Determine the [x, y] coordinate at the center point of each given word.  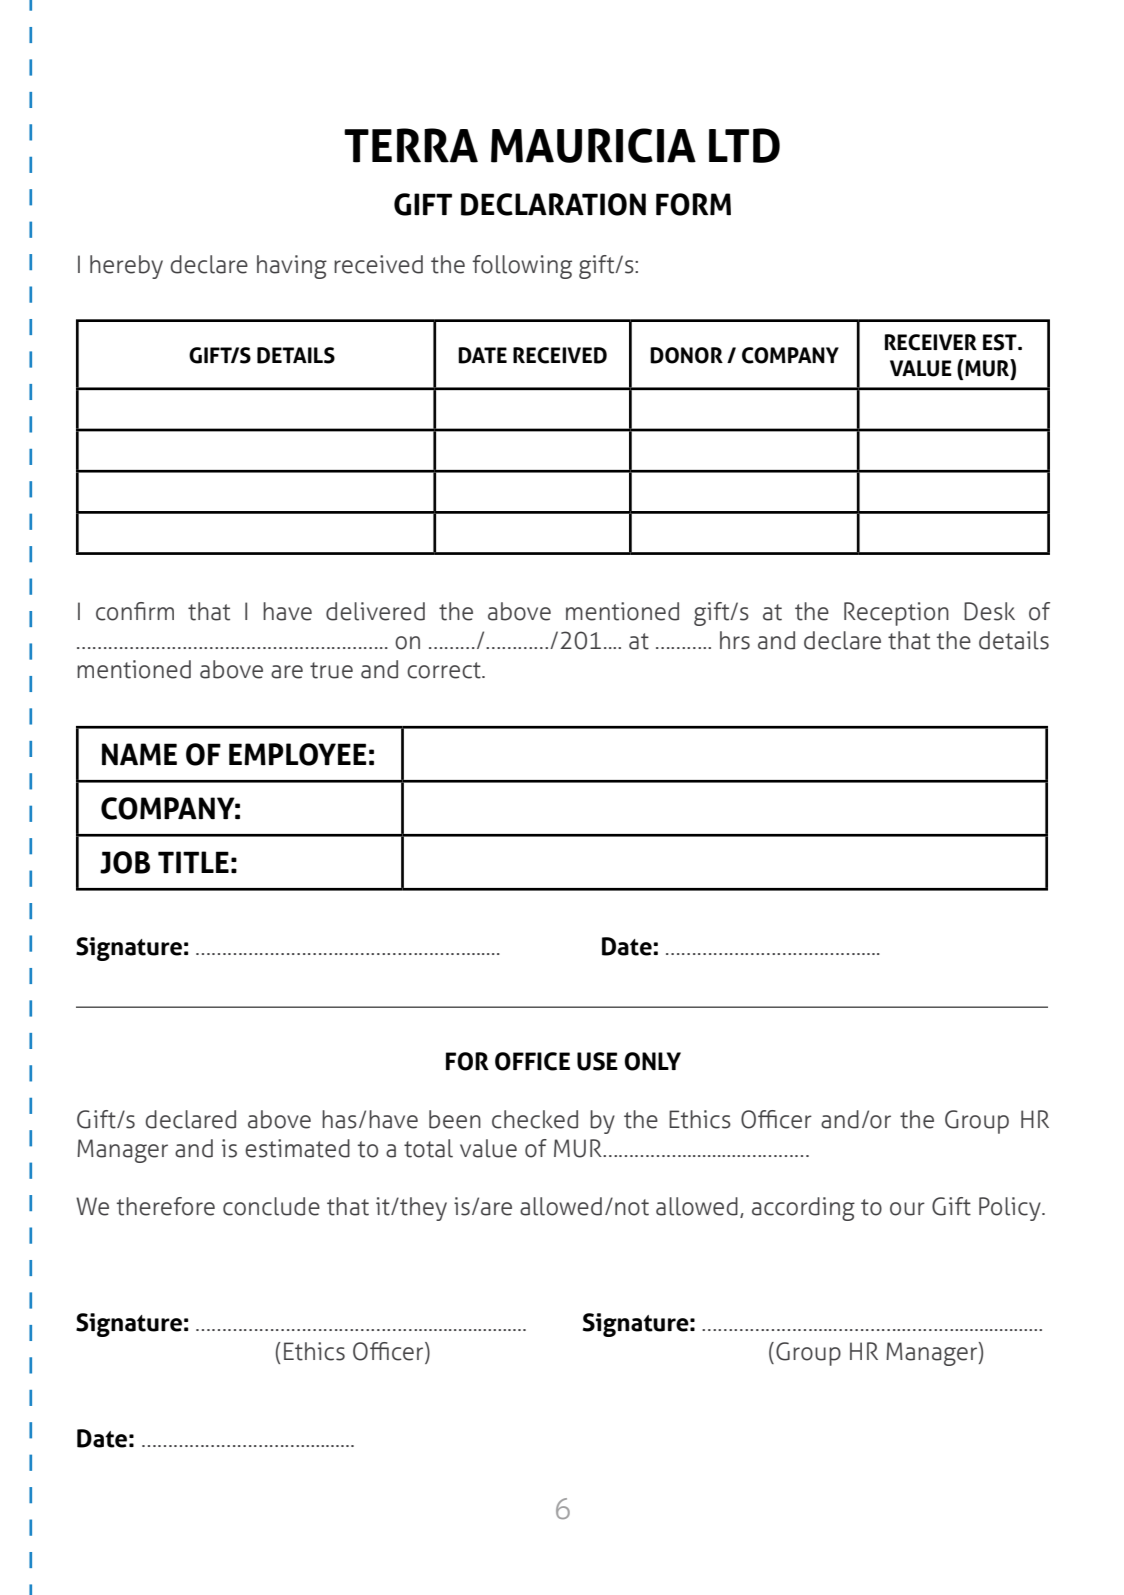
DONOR [686, 355]
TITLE [193, 862]
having [292, 267]
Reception [896, 614]
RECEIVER [931, 342]
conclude [271, 1206]
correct [445, 670]
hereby [126, 267]
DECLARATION [553, 204]
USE [597, 1061]
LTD [744, 145]
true [331, 670]
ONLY [652, 1061]
